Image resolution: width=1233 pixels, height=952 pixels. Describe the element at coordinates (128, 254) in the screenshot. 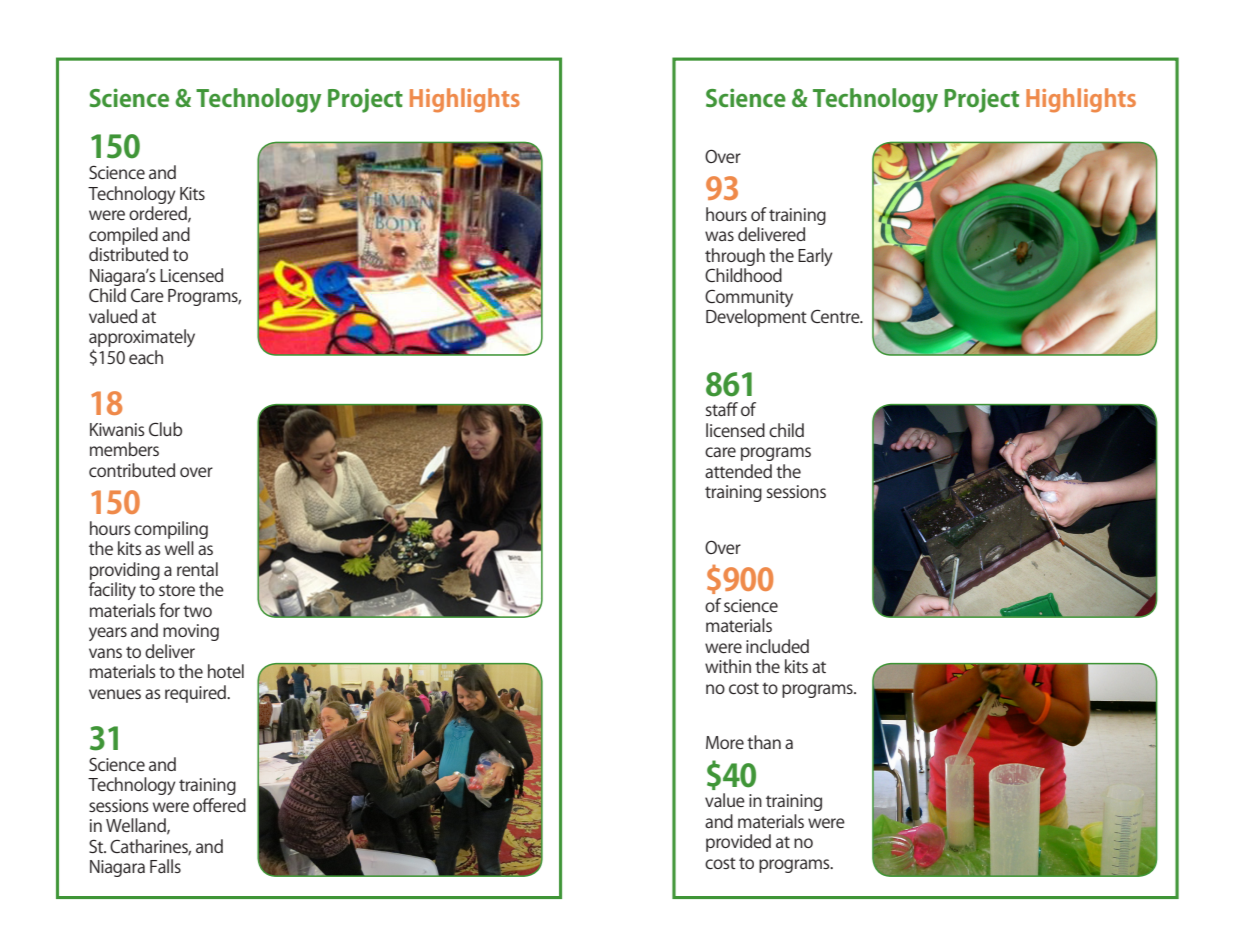

I see `distributed` at that location.
